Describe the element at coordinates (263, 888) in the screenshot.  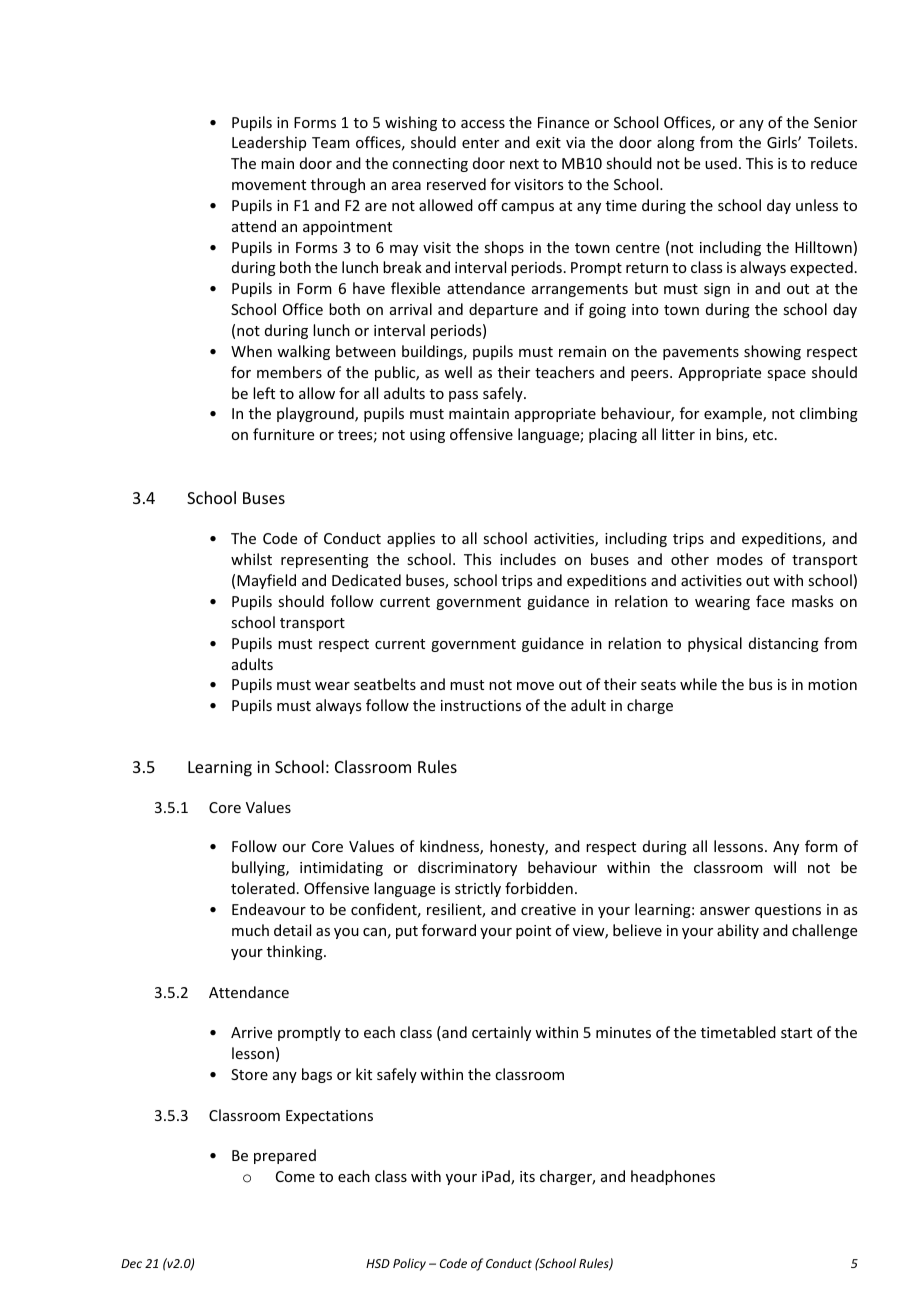
I see `tolerated` at that location.
